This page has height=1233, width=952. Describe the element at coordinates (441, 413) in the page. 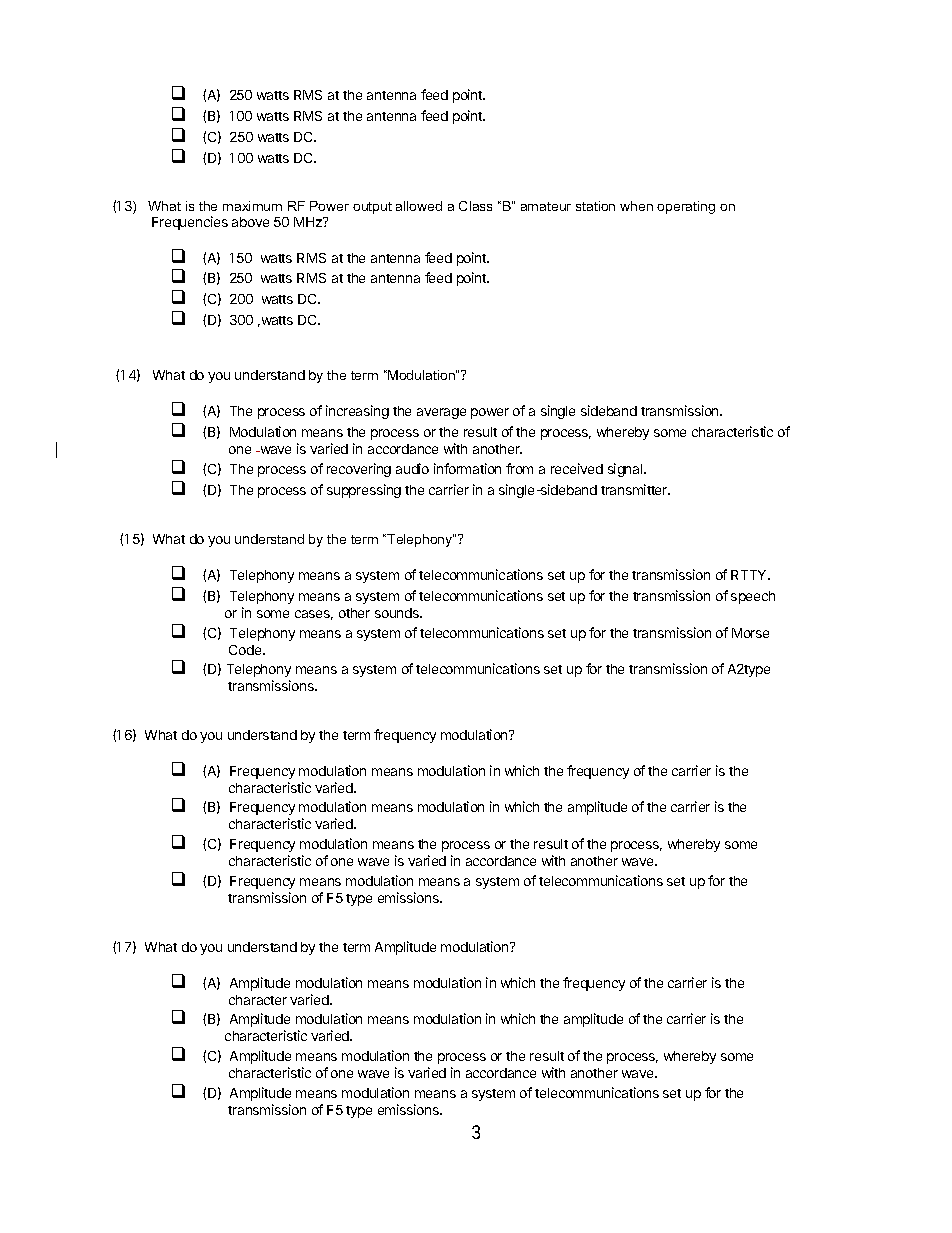

I see `average` at that location.
